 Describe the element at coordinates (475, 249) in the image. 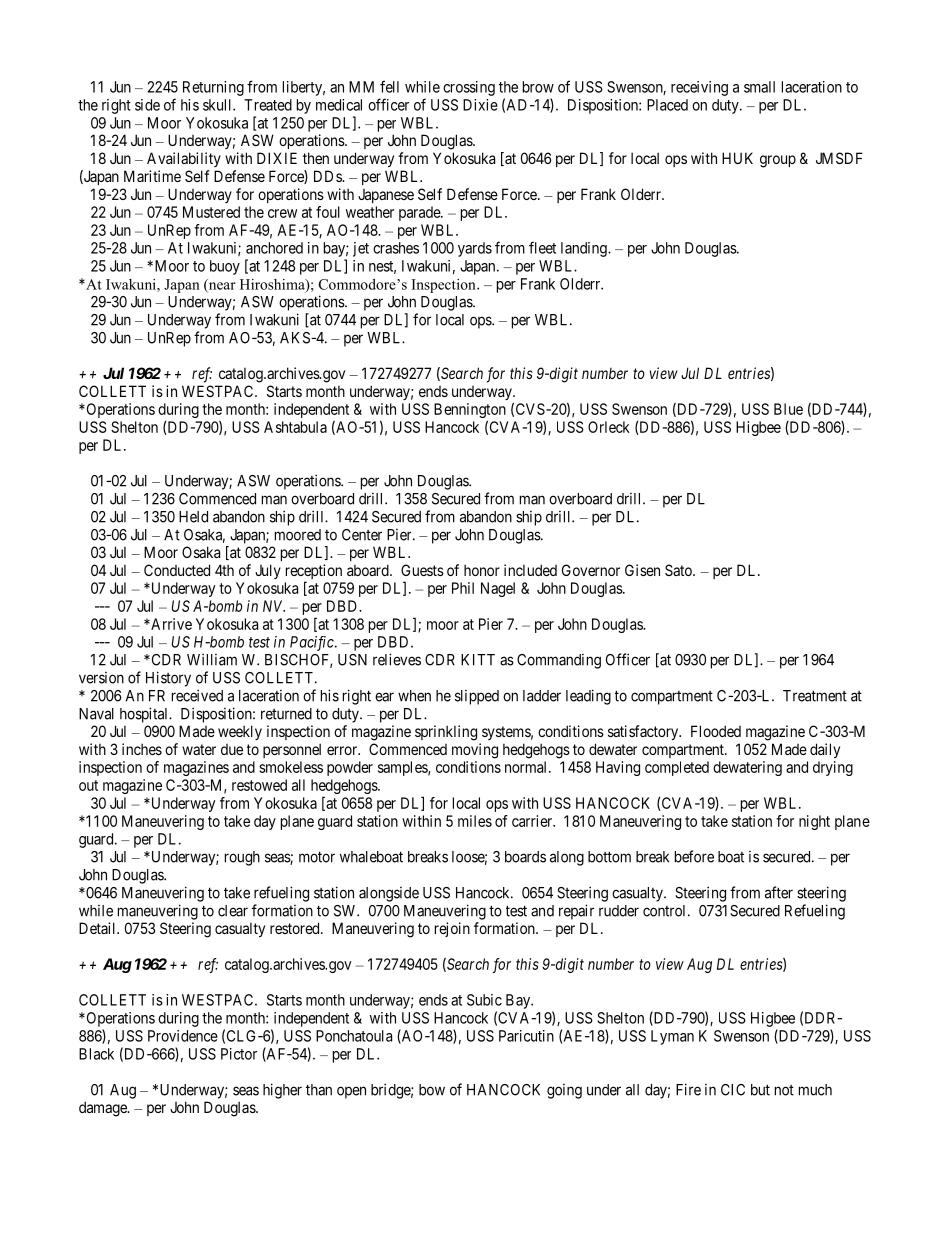

I see `yards` at that location.
